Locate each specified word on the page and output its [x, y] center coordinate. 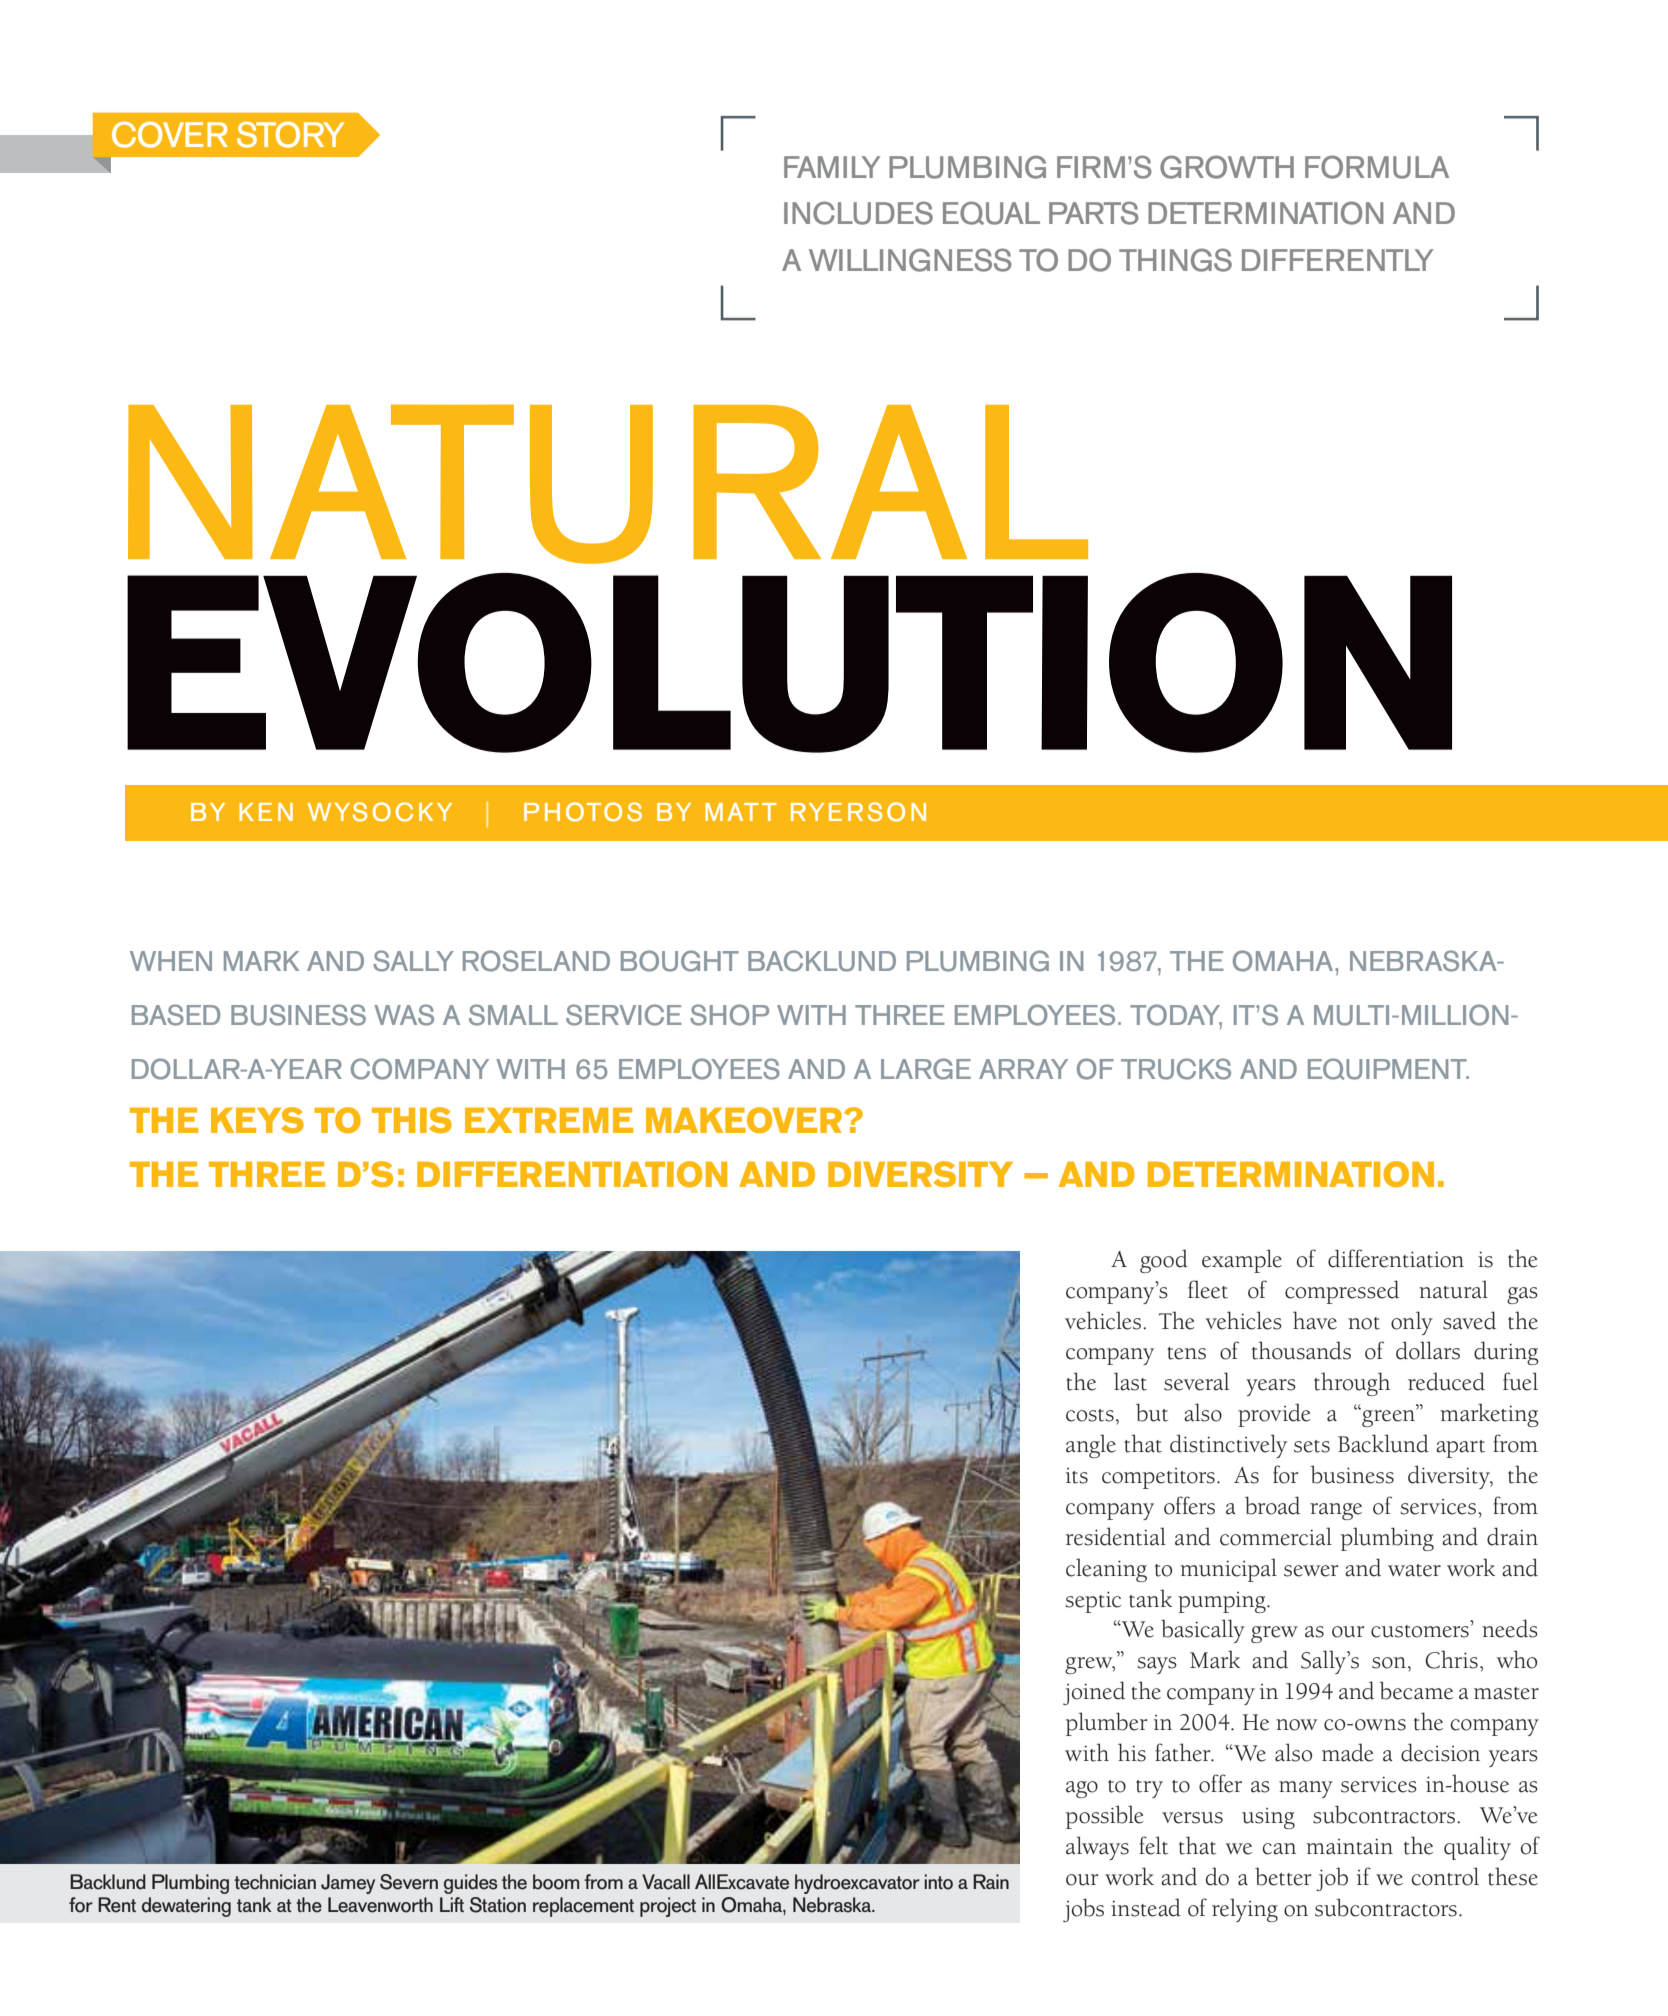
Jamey [348, 1884]
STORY [290, 135]
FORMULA [1377, 167]
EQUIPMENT [1388, 1069]
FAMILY [832, 167]
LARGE [926, 1069]
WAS [404, 1015]
